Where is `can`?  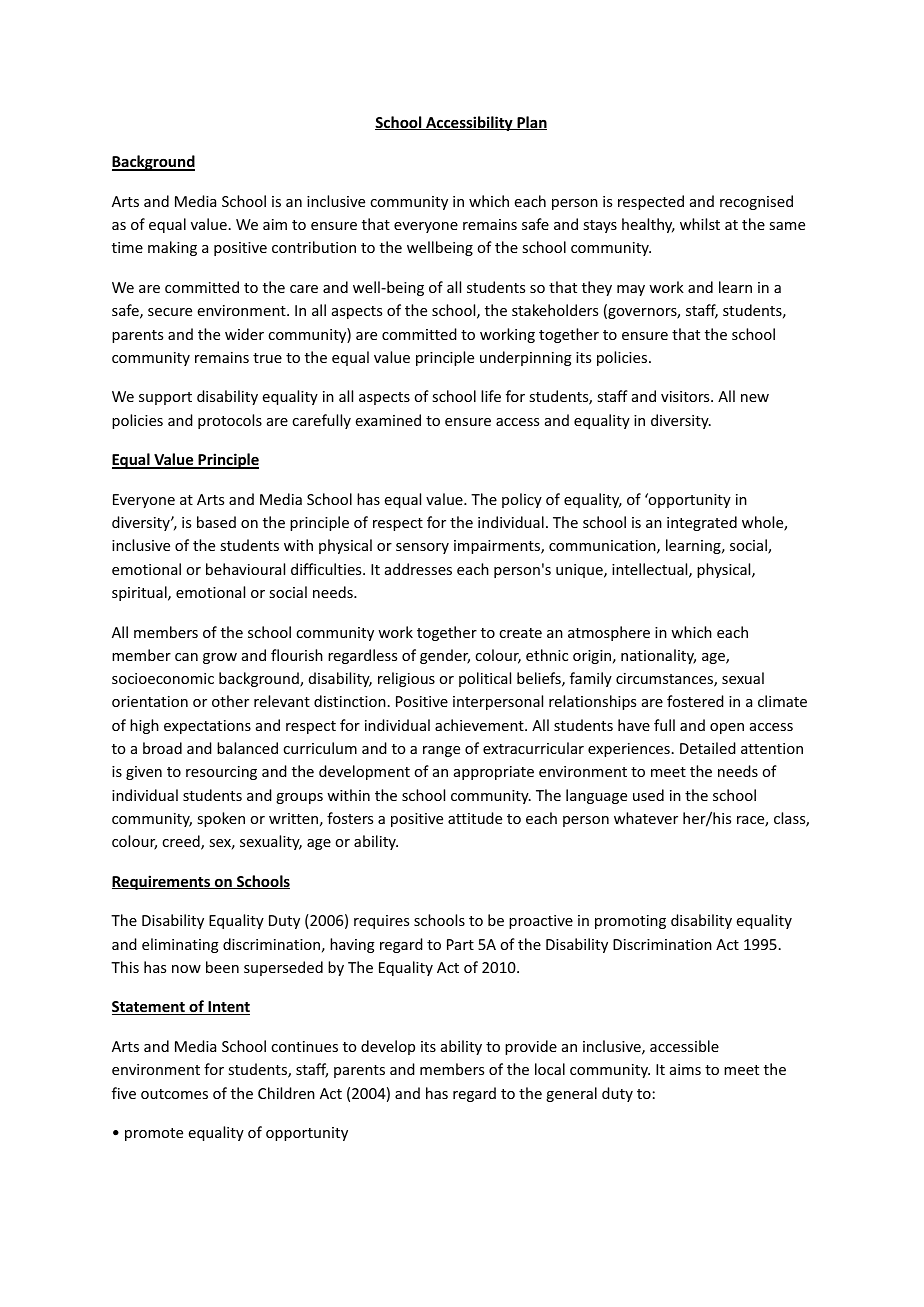 can is located at coordinates (186, 657).
